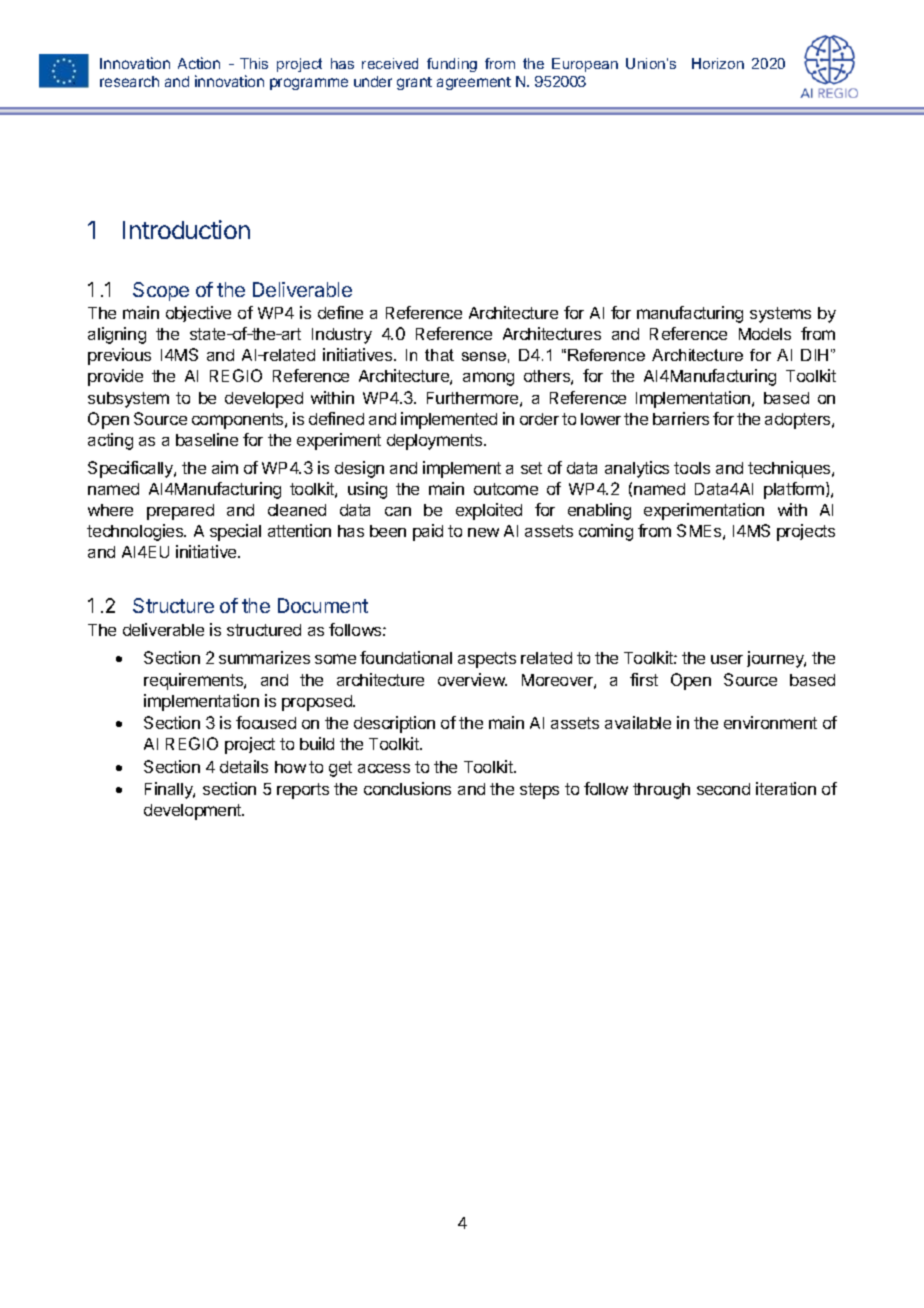 The image size is (924, 1308). Describe the element at coordinates (489, 511) in the document. I see `exploited` at that location.
